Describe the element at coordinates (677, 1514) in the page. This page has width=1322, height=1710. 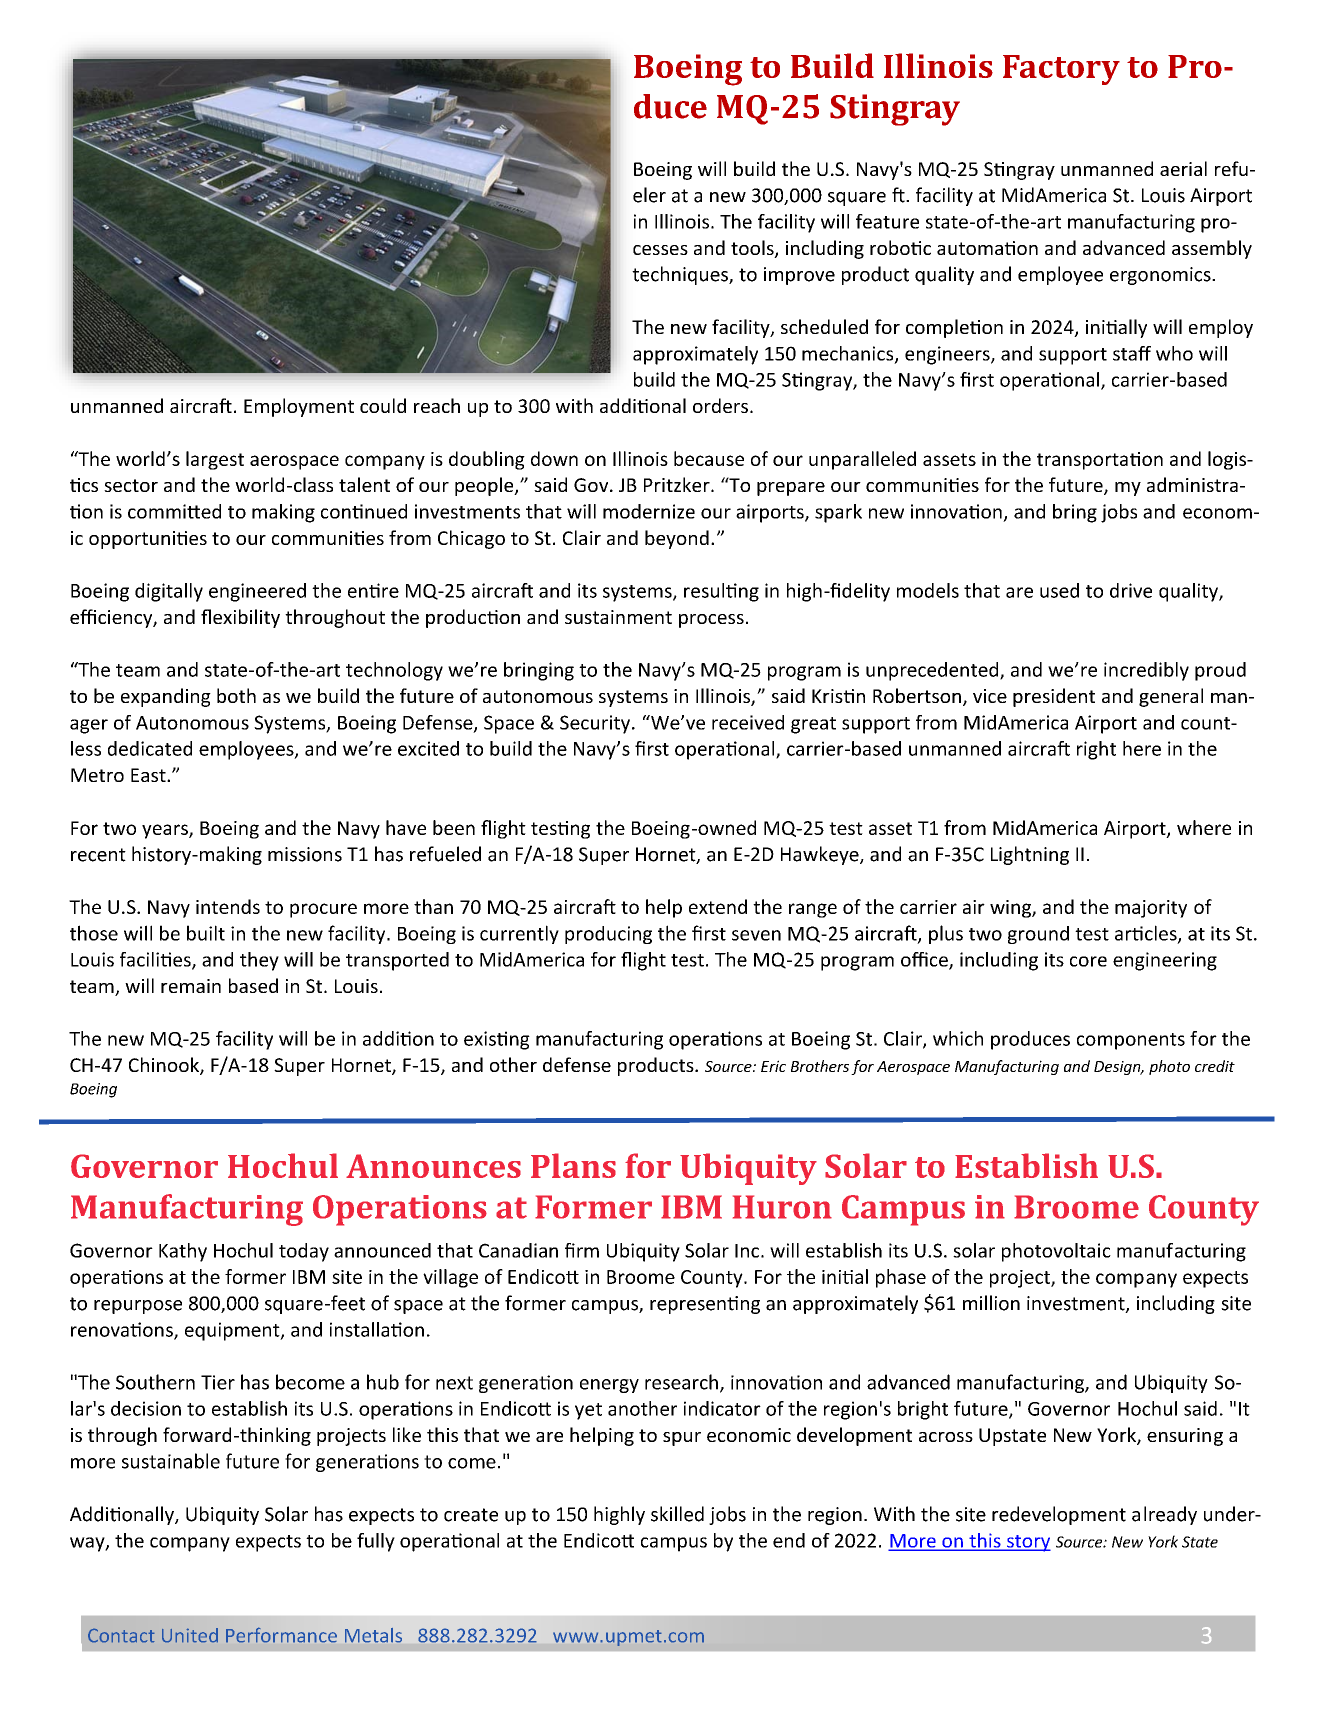
I see `skilled` at that location.
